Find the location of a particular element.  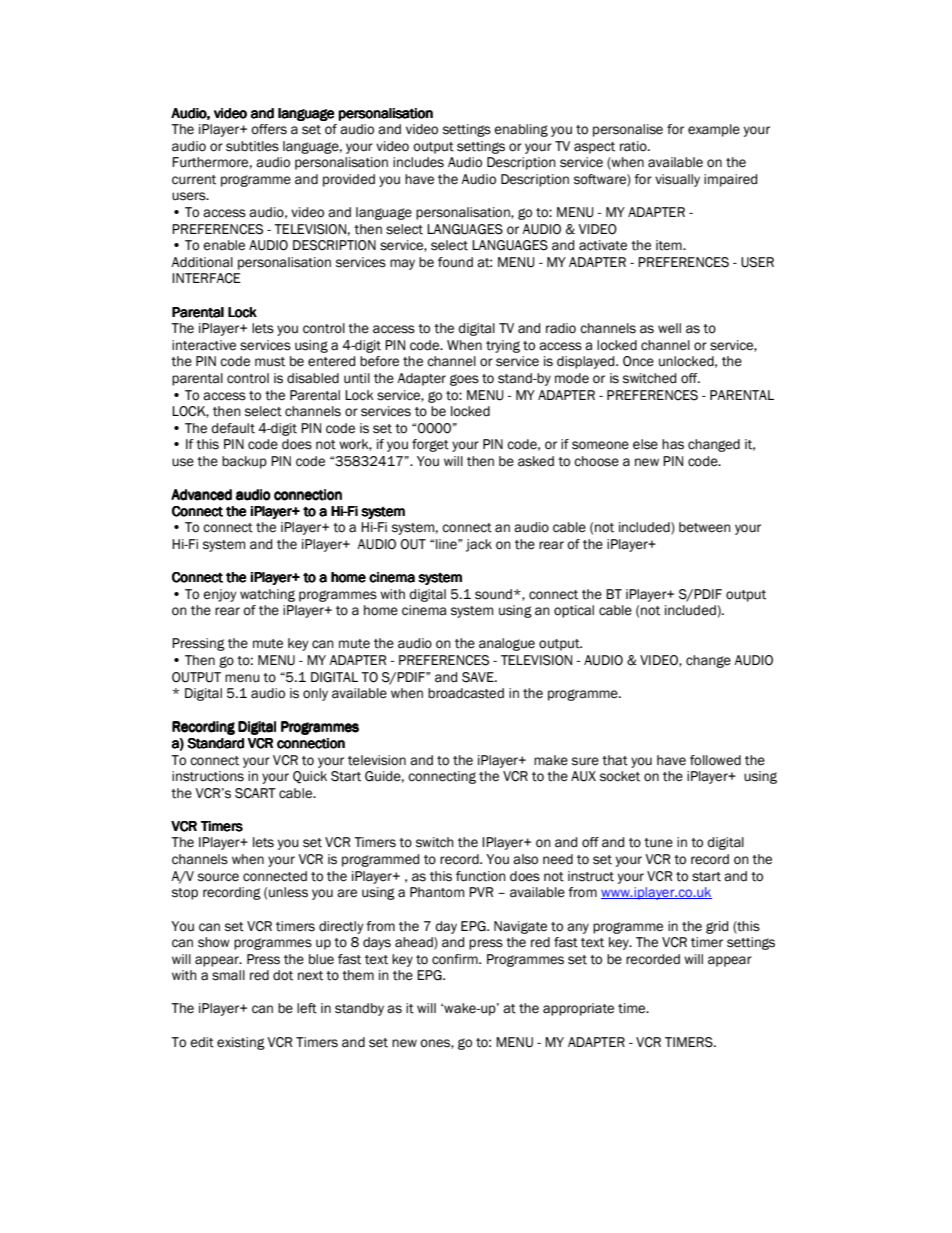

subtitles is located at coordinates (252, 146).
